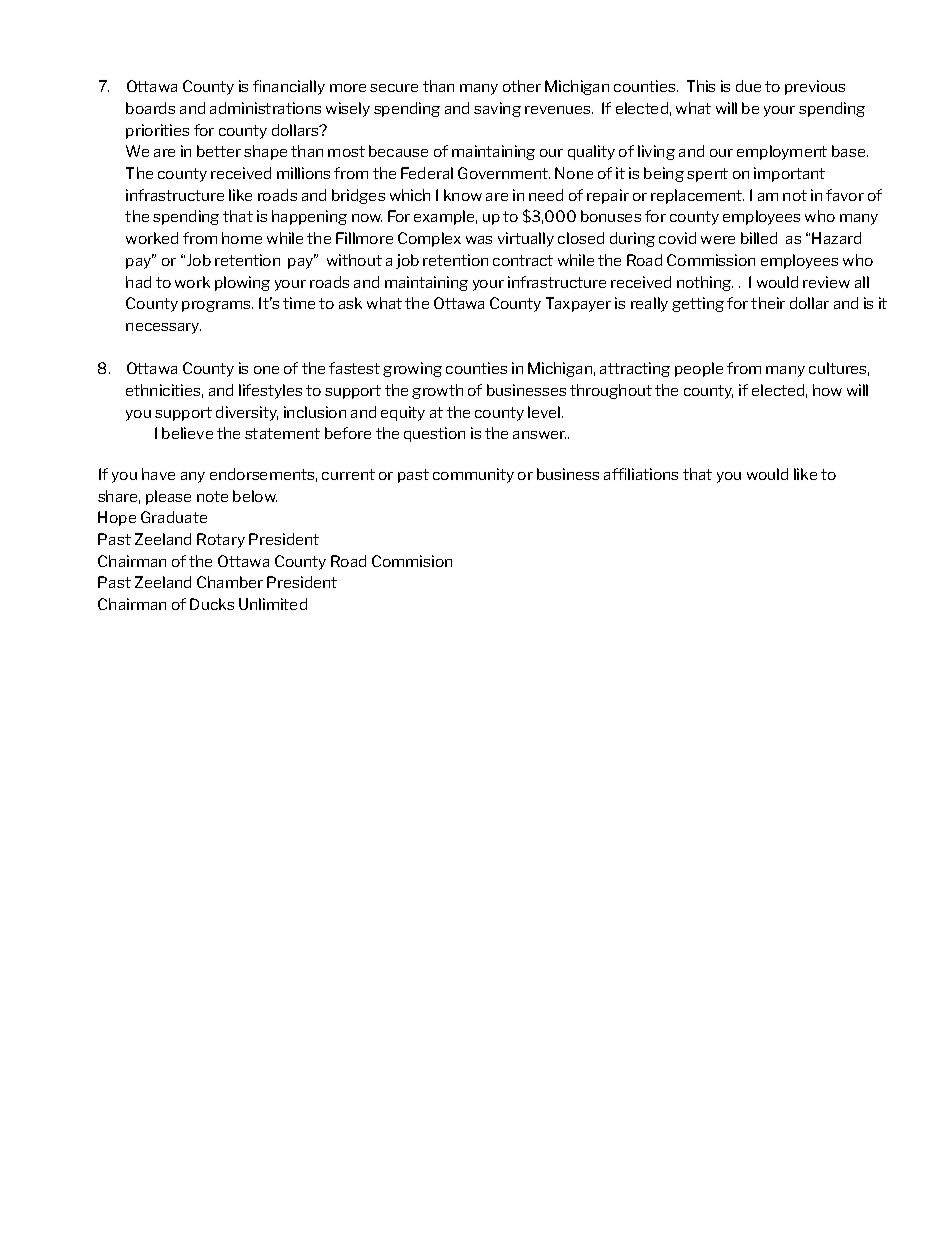  Describe the element at coordinates (473, 475) in the document. I see `community` at that location.
